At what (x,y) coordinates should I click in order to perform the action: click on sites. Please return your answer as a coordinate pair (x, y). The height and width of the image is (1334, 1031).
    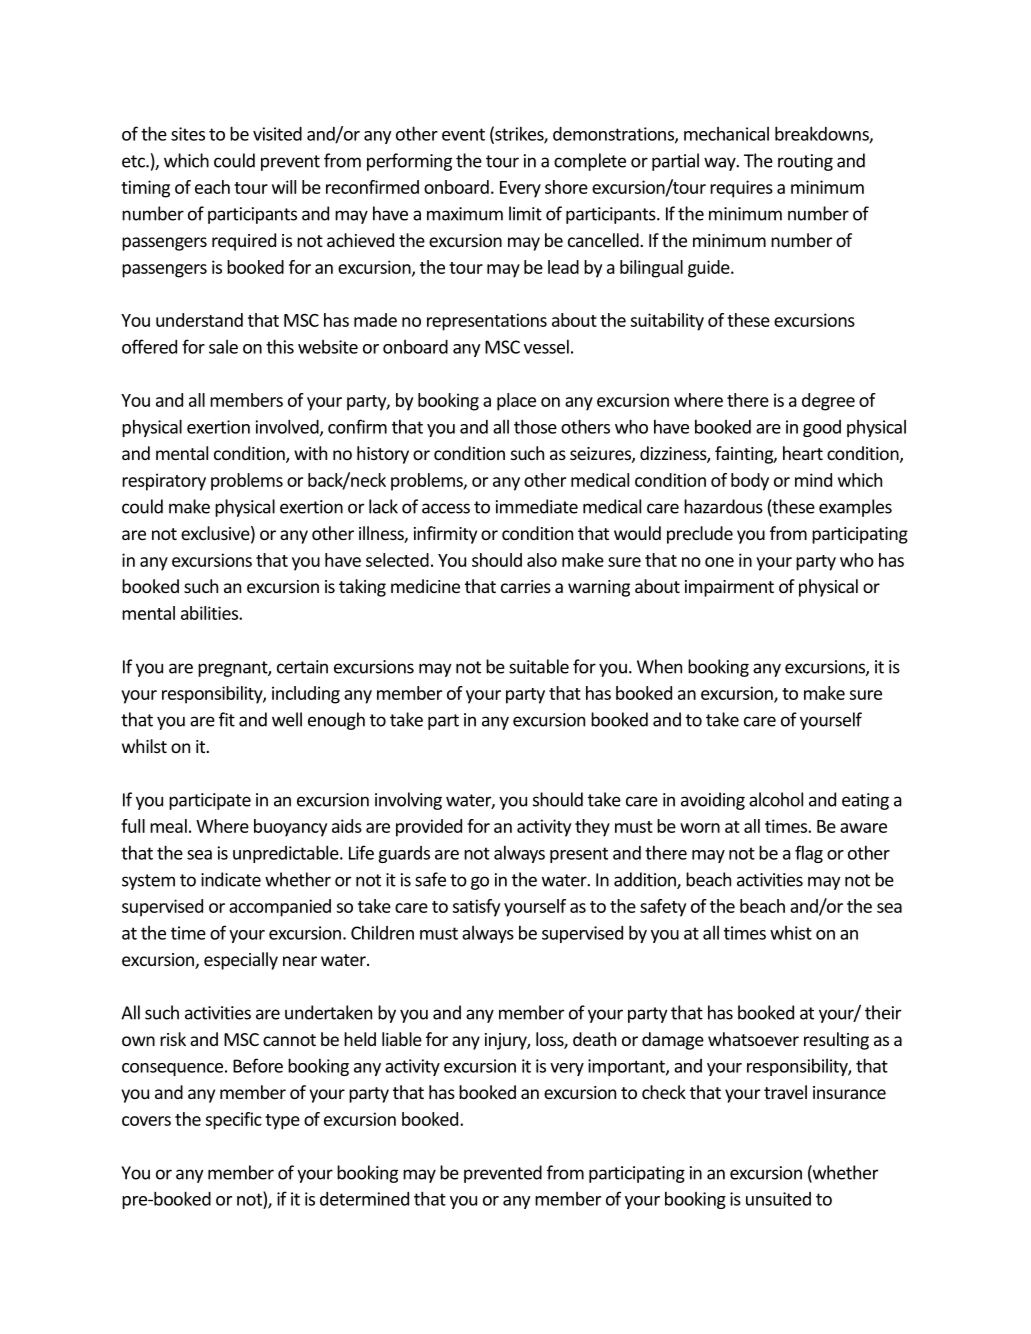
    Looking at the image, I should click on (188, 134).
